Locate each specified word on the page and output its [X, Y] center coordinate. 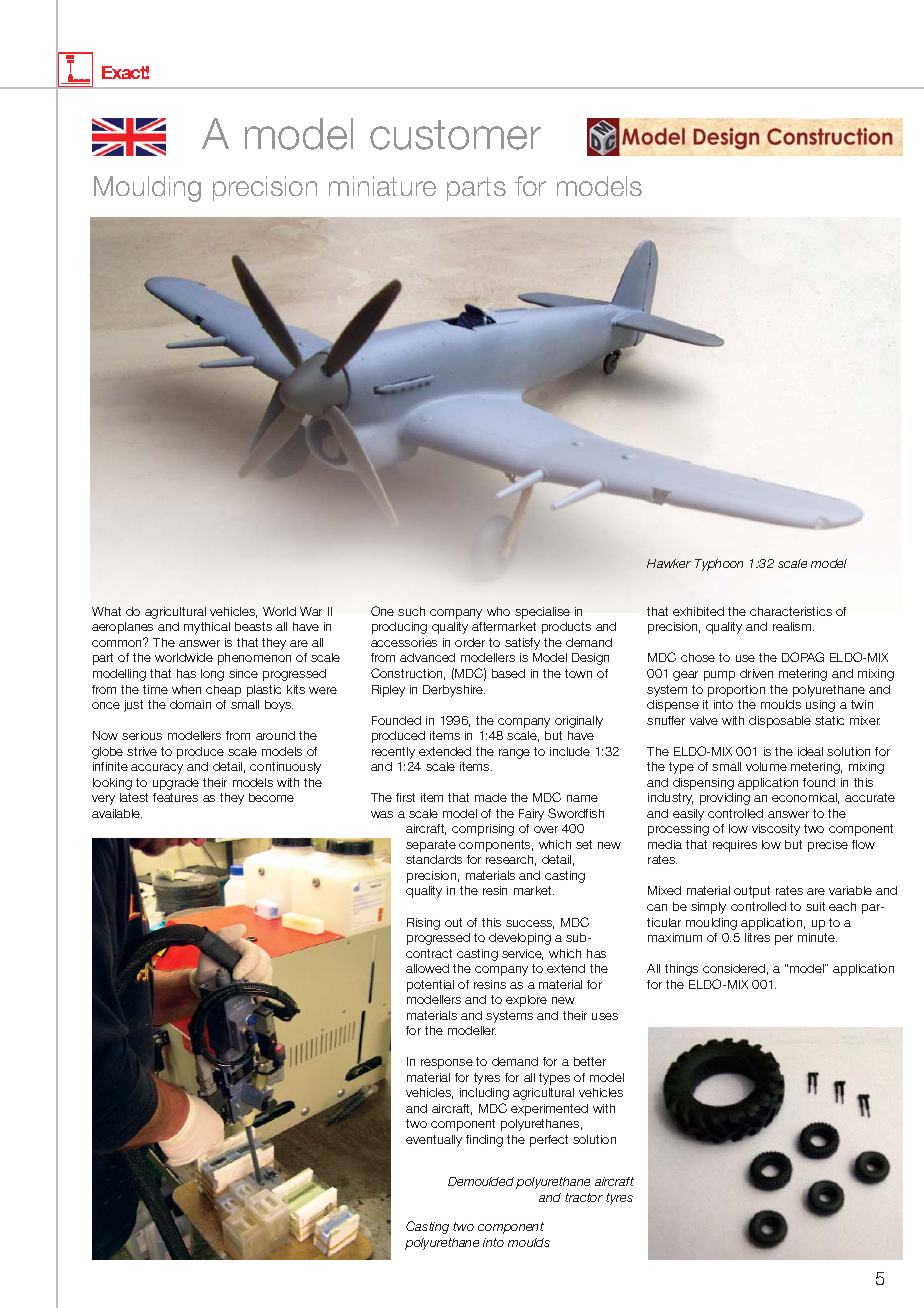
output [752, 892]
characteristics [791, 611]
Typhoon [719, 565]
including [484, 1094]
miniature [382, 186]
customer [455, 135]
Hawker [669, 563]
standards [434, 859]
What [106, 611]
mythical [207, 628]
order [470, 642]
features [175, 797]
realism [793, 626]
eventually [434, 1141]
